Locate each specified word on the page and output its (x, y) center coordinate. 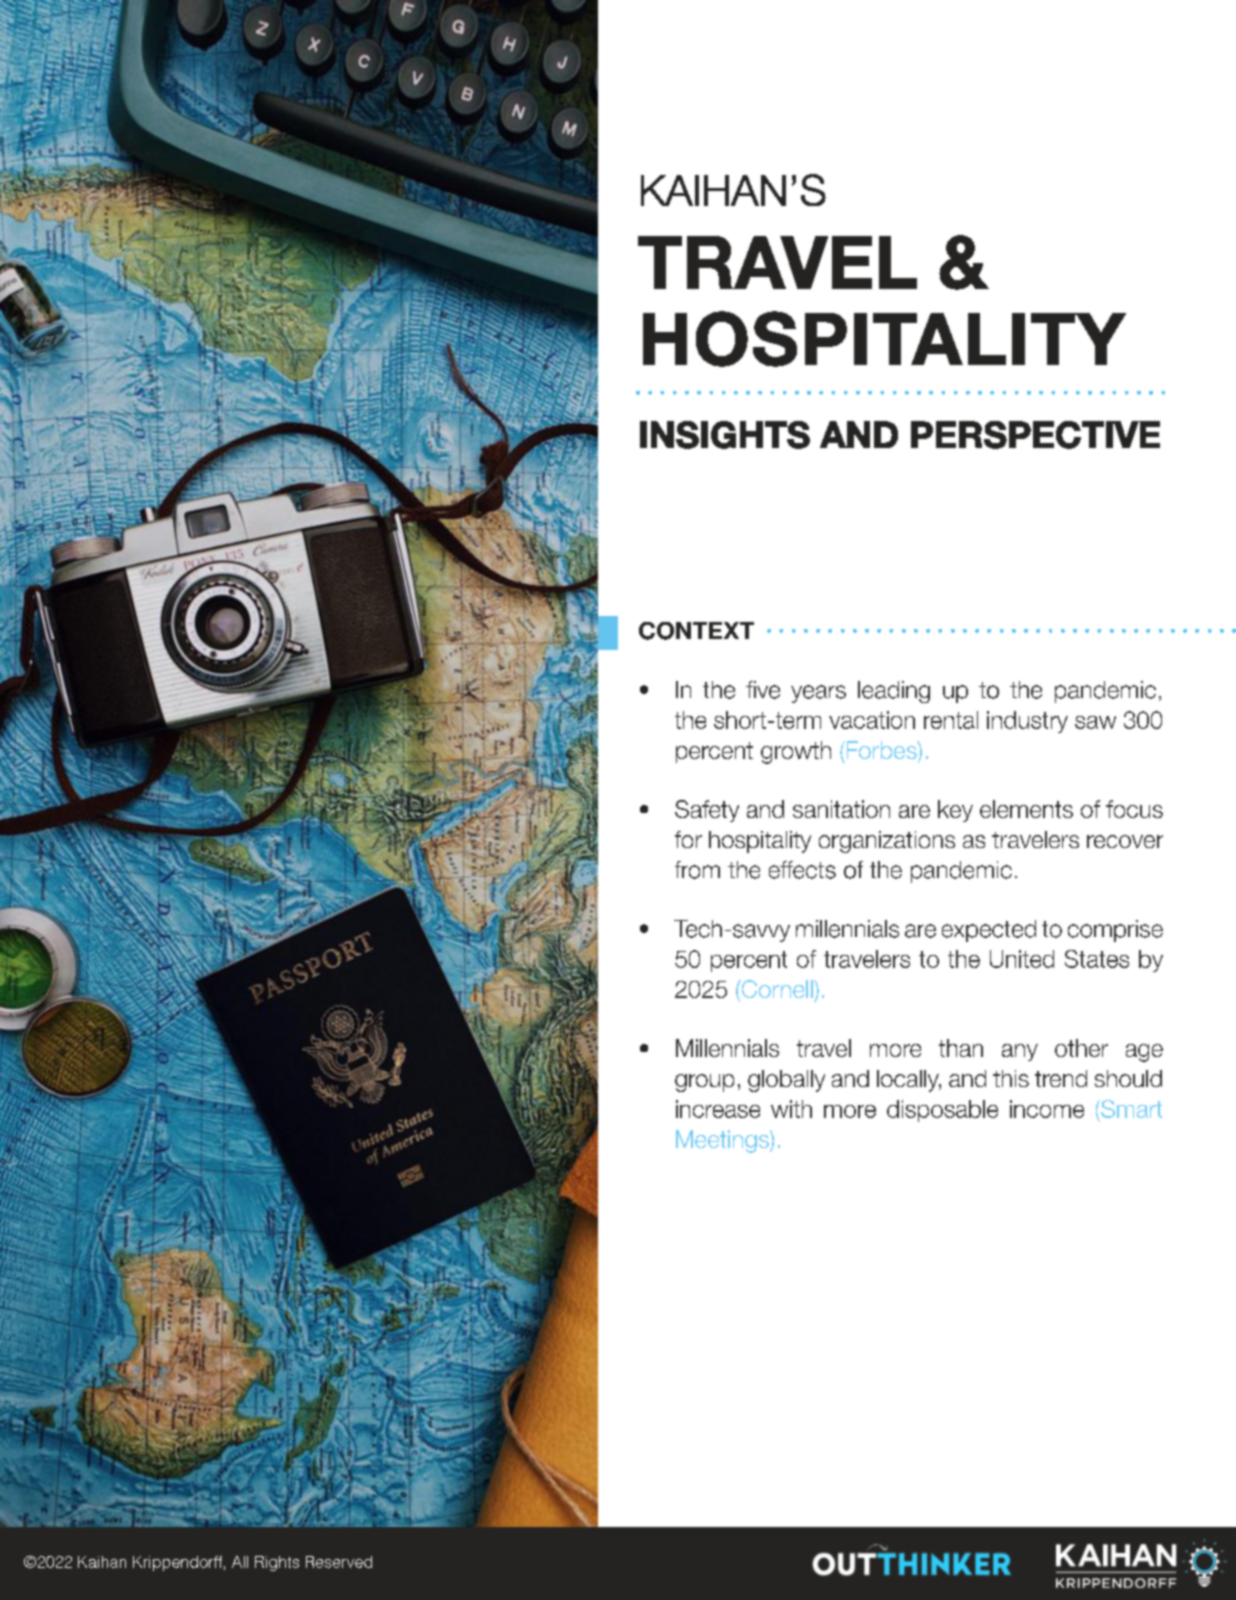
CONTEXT (696, 631)
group (704, 1083)
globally (786, 1081)
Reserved (339, 1562)
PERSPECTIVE (1035, 435)
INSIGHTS (725, 435)
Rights (277, 1563)
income (1047, 1109)
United (1022, 959)
